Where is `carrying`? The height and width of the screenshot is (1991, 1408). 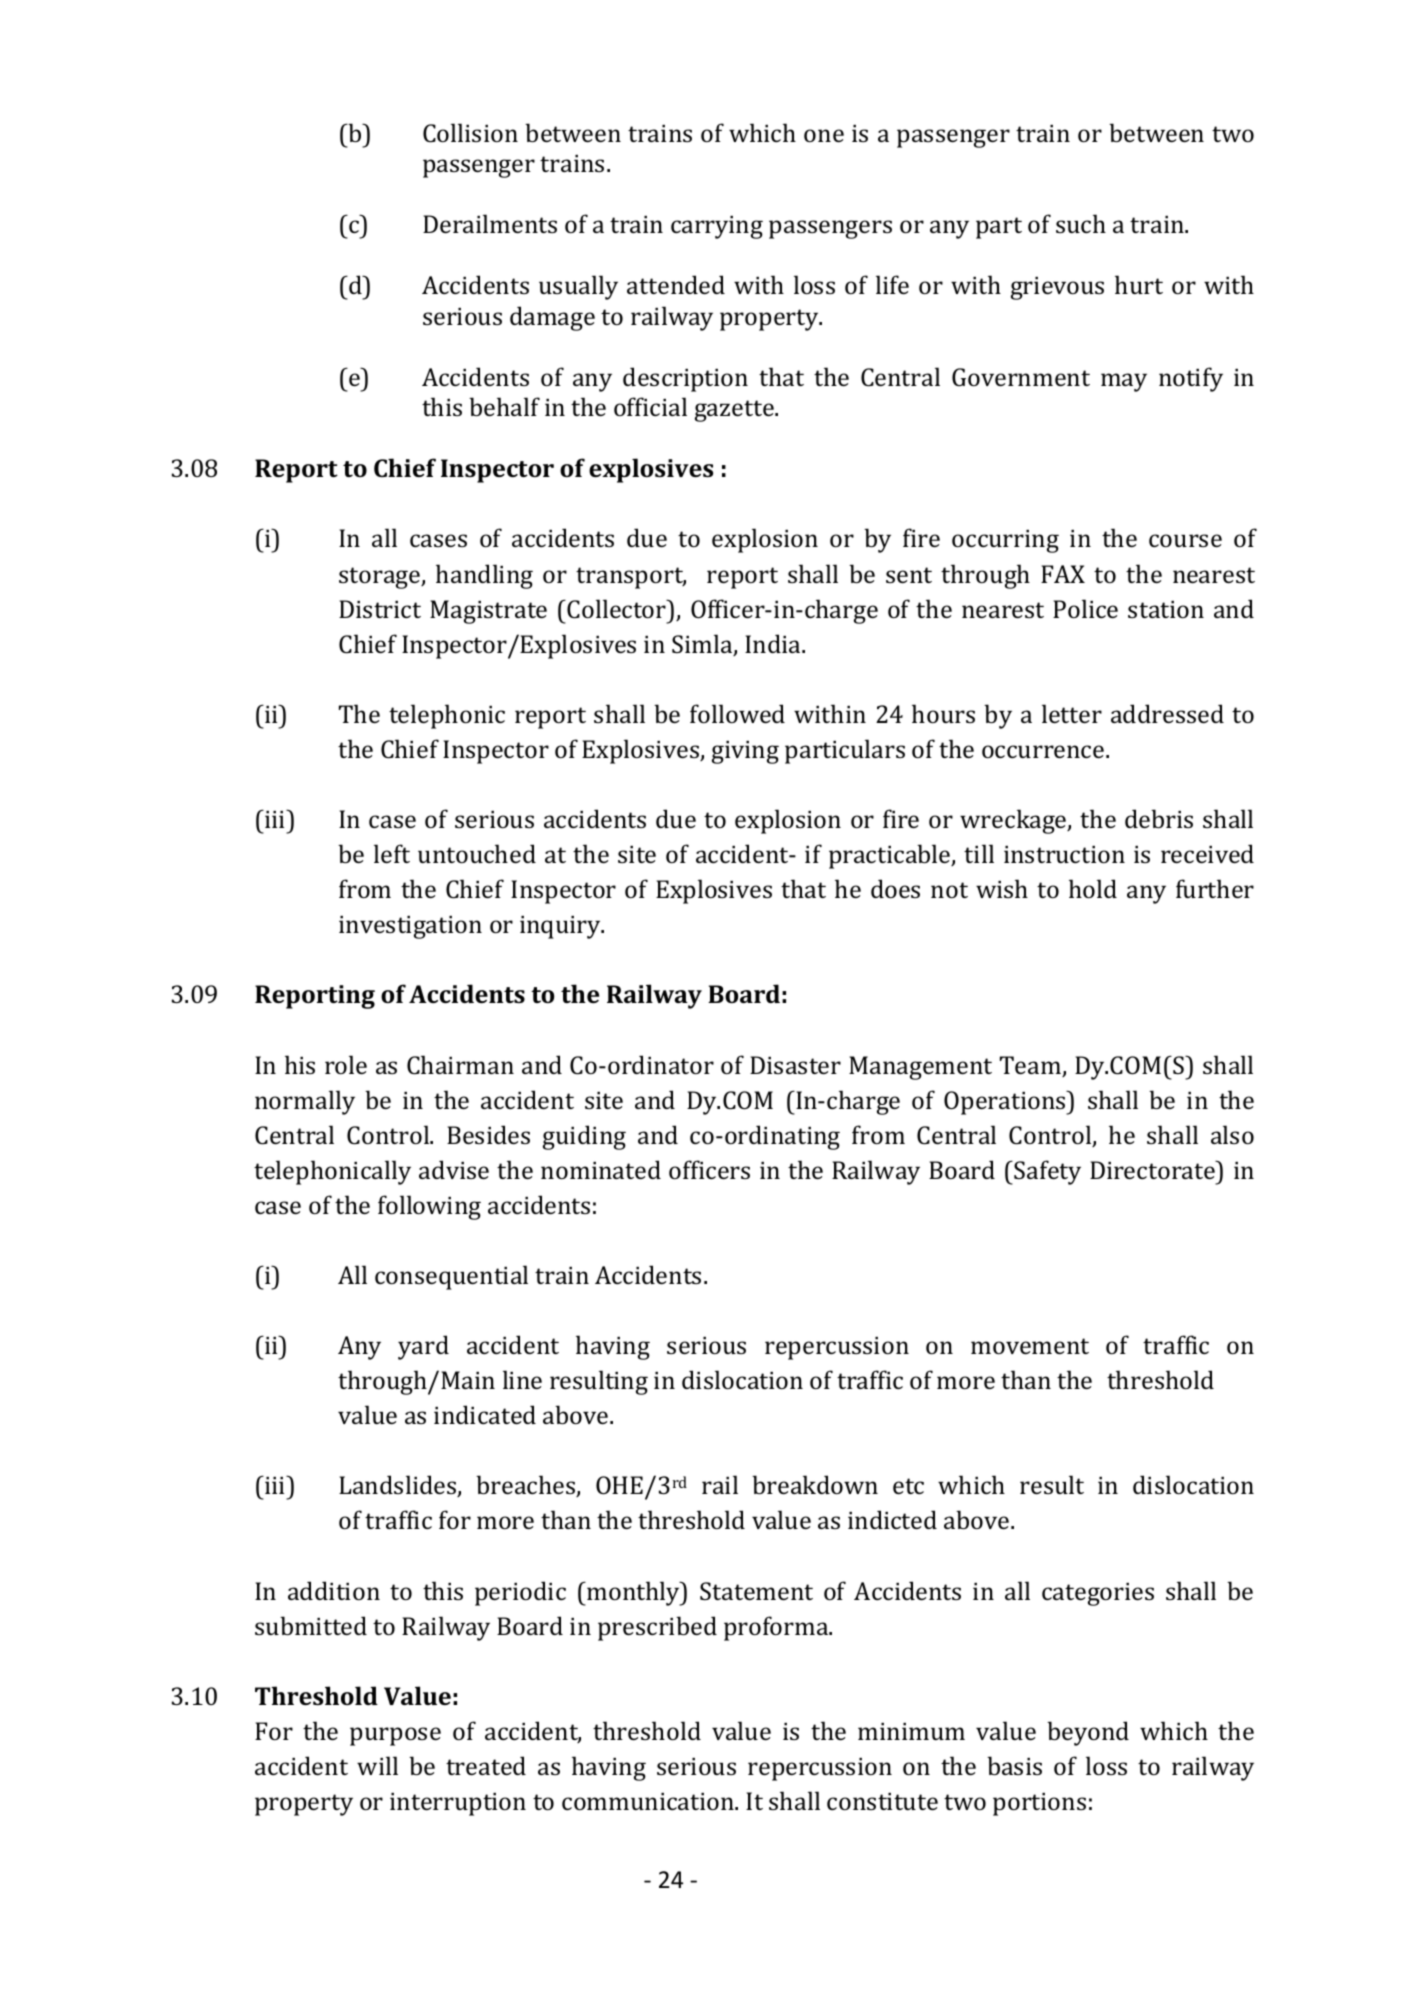 carrying is located at coordinates (717, 227).
